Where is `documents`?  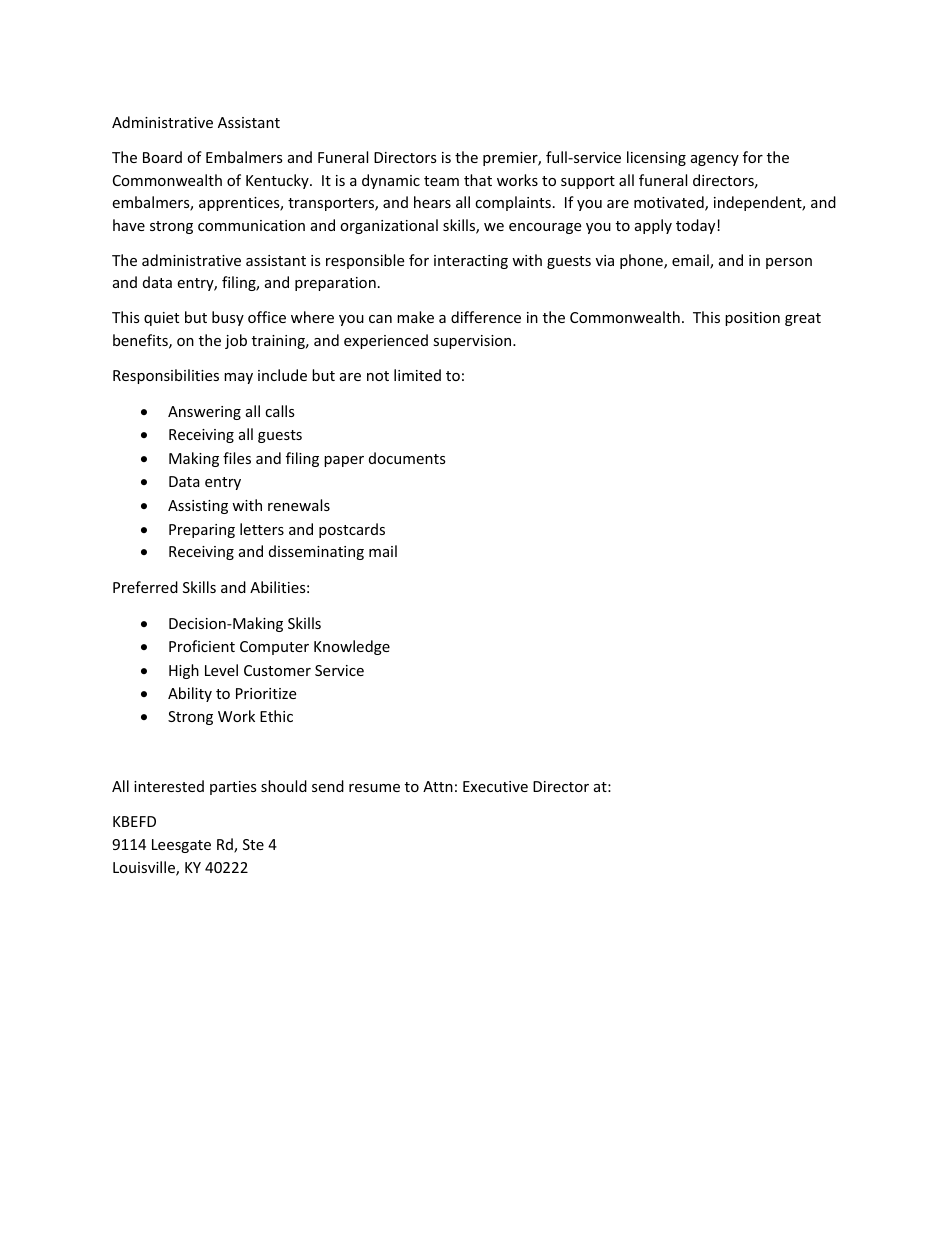
documents is located at coordinates (407, 458).
